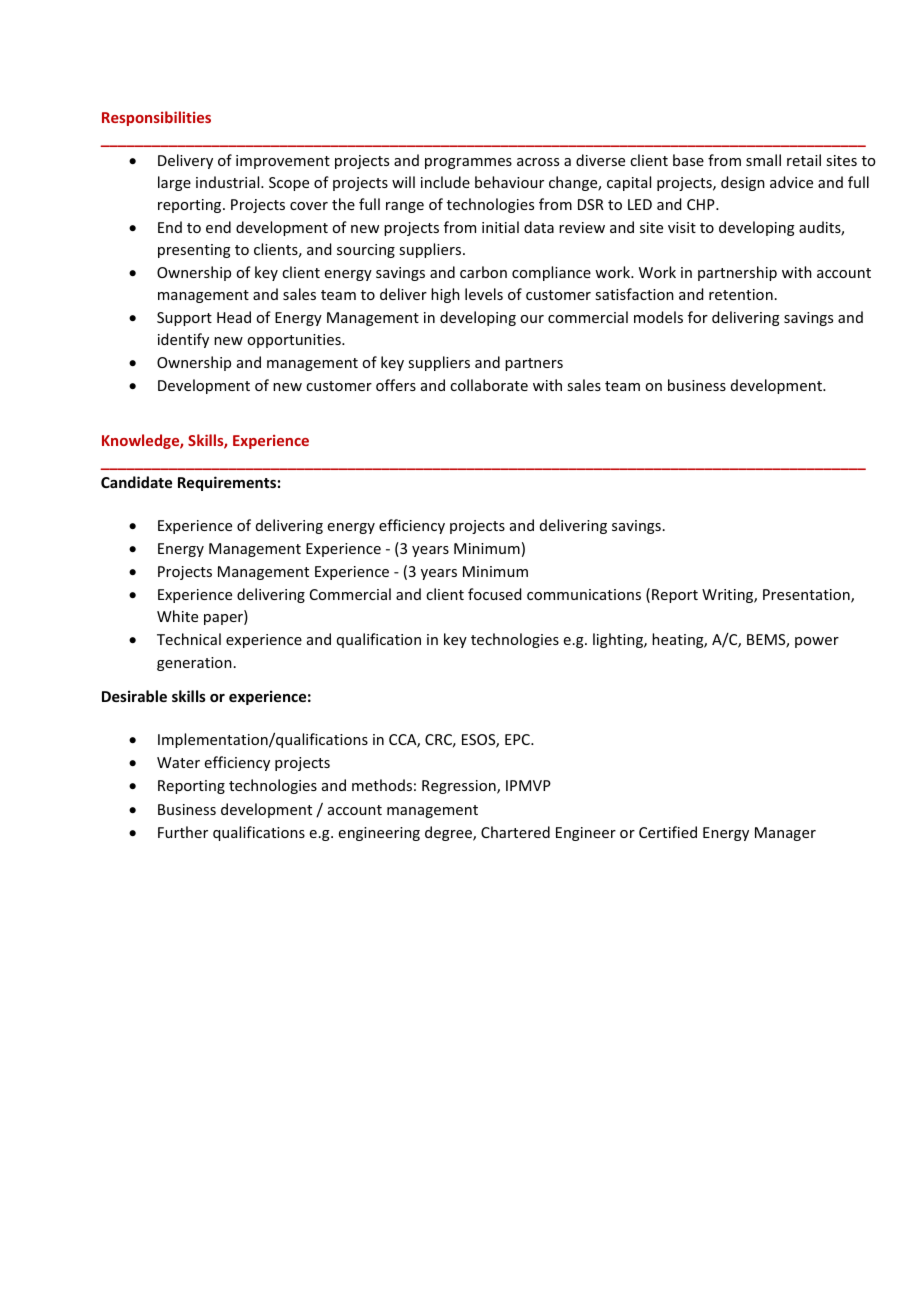 The height and width of the screenshot is (1308, 924). Describe the element at coordinates (494, 594) in the screenshot. I see `focused` at that location.
